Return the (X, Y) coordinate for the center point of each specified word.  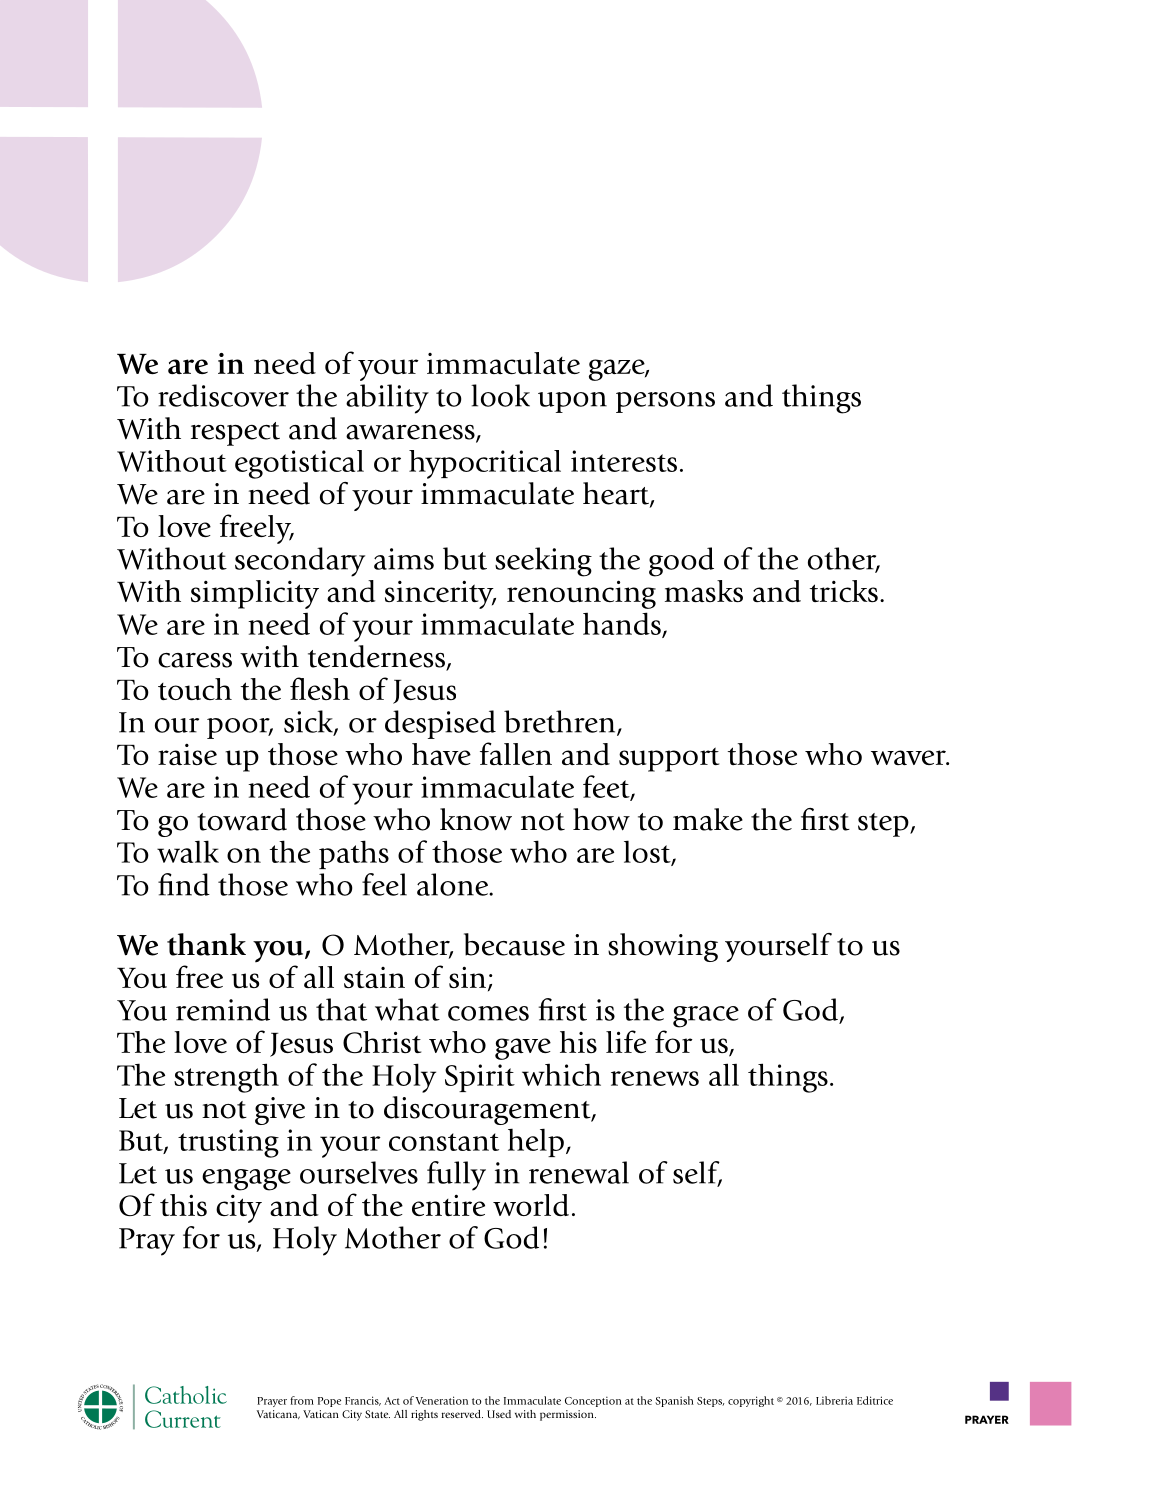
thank (206, 944)
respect (235, 434)
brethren (561, 722)
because (514, 944)
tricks (844, 591)
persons (665, 402)
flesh (320, 688)
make (708, 819)
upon (572, 402)
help (536, 1142)
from (302, 1400)
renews (655, 1078)
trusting (228, 1143)
